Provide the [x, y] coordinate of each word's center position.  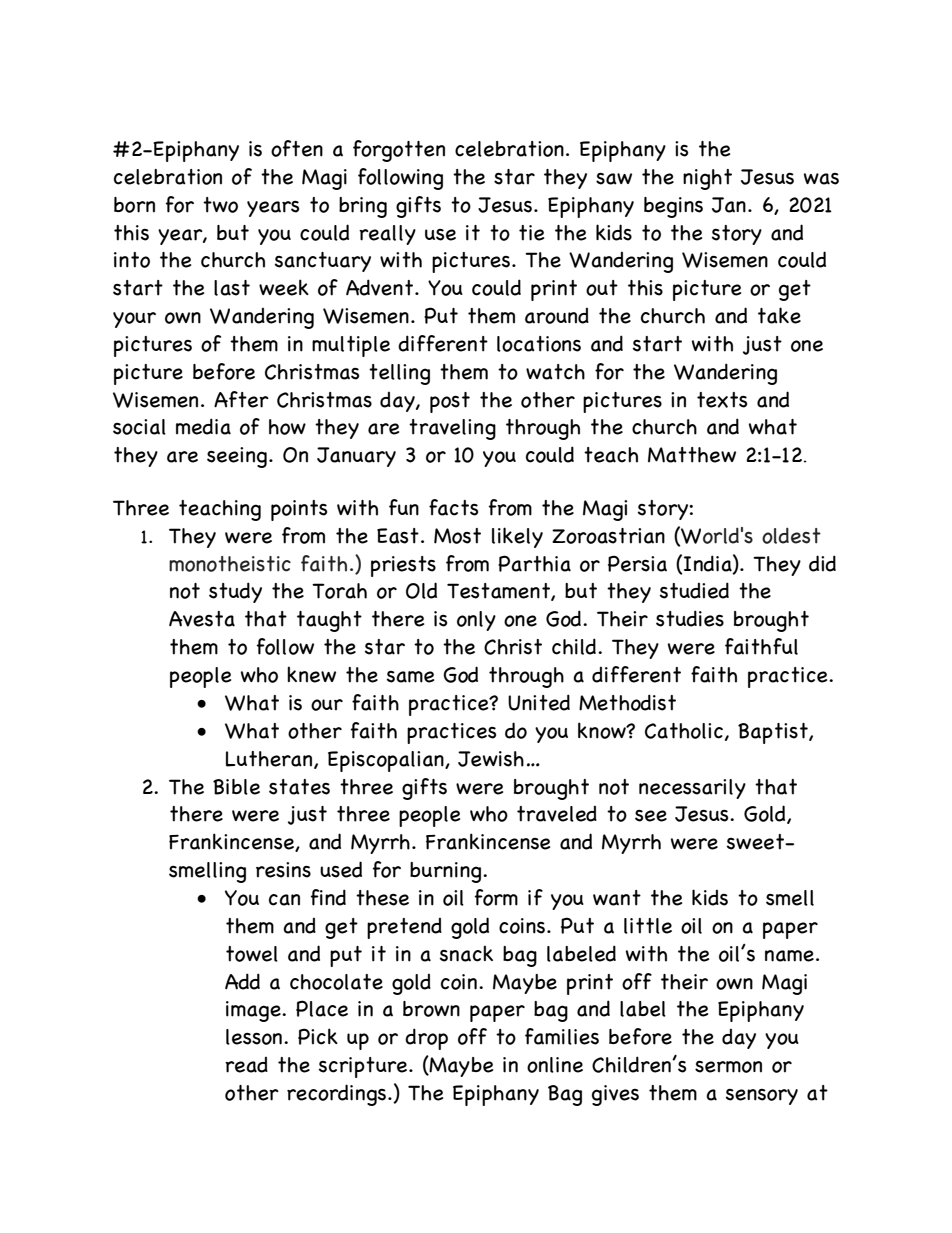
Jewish [491, 759]
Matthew [692, 455]
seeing [237, 457]
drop [426, 1039]
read [246, 1065]
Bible [236, 787]
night [707, 179]
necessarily [692, 789]
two [220, 205]
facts [453, 507]
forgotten [399, 151]
